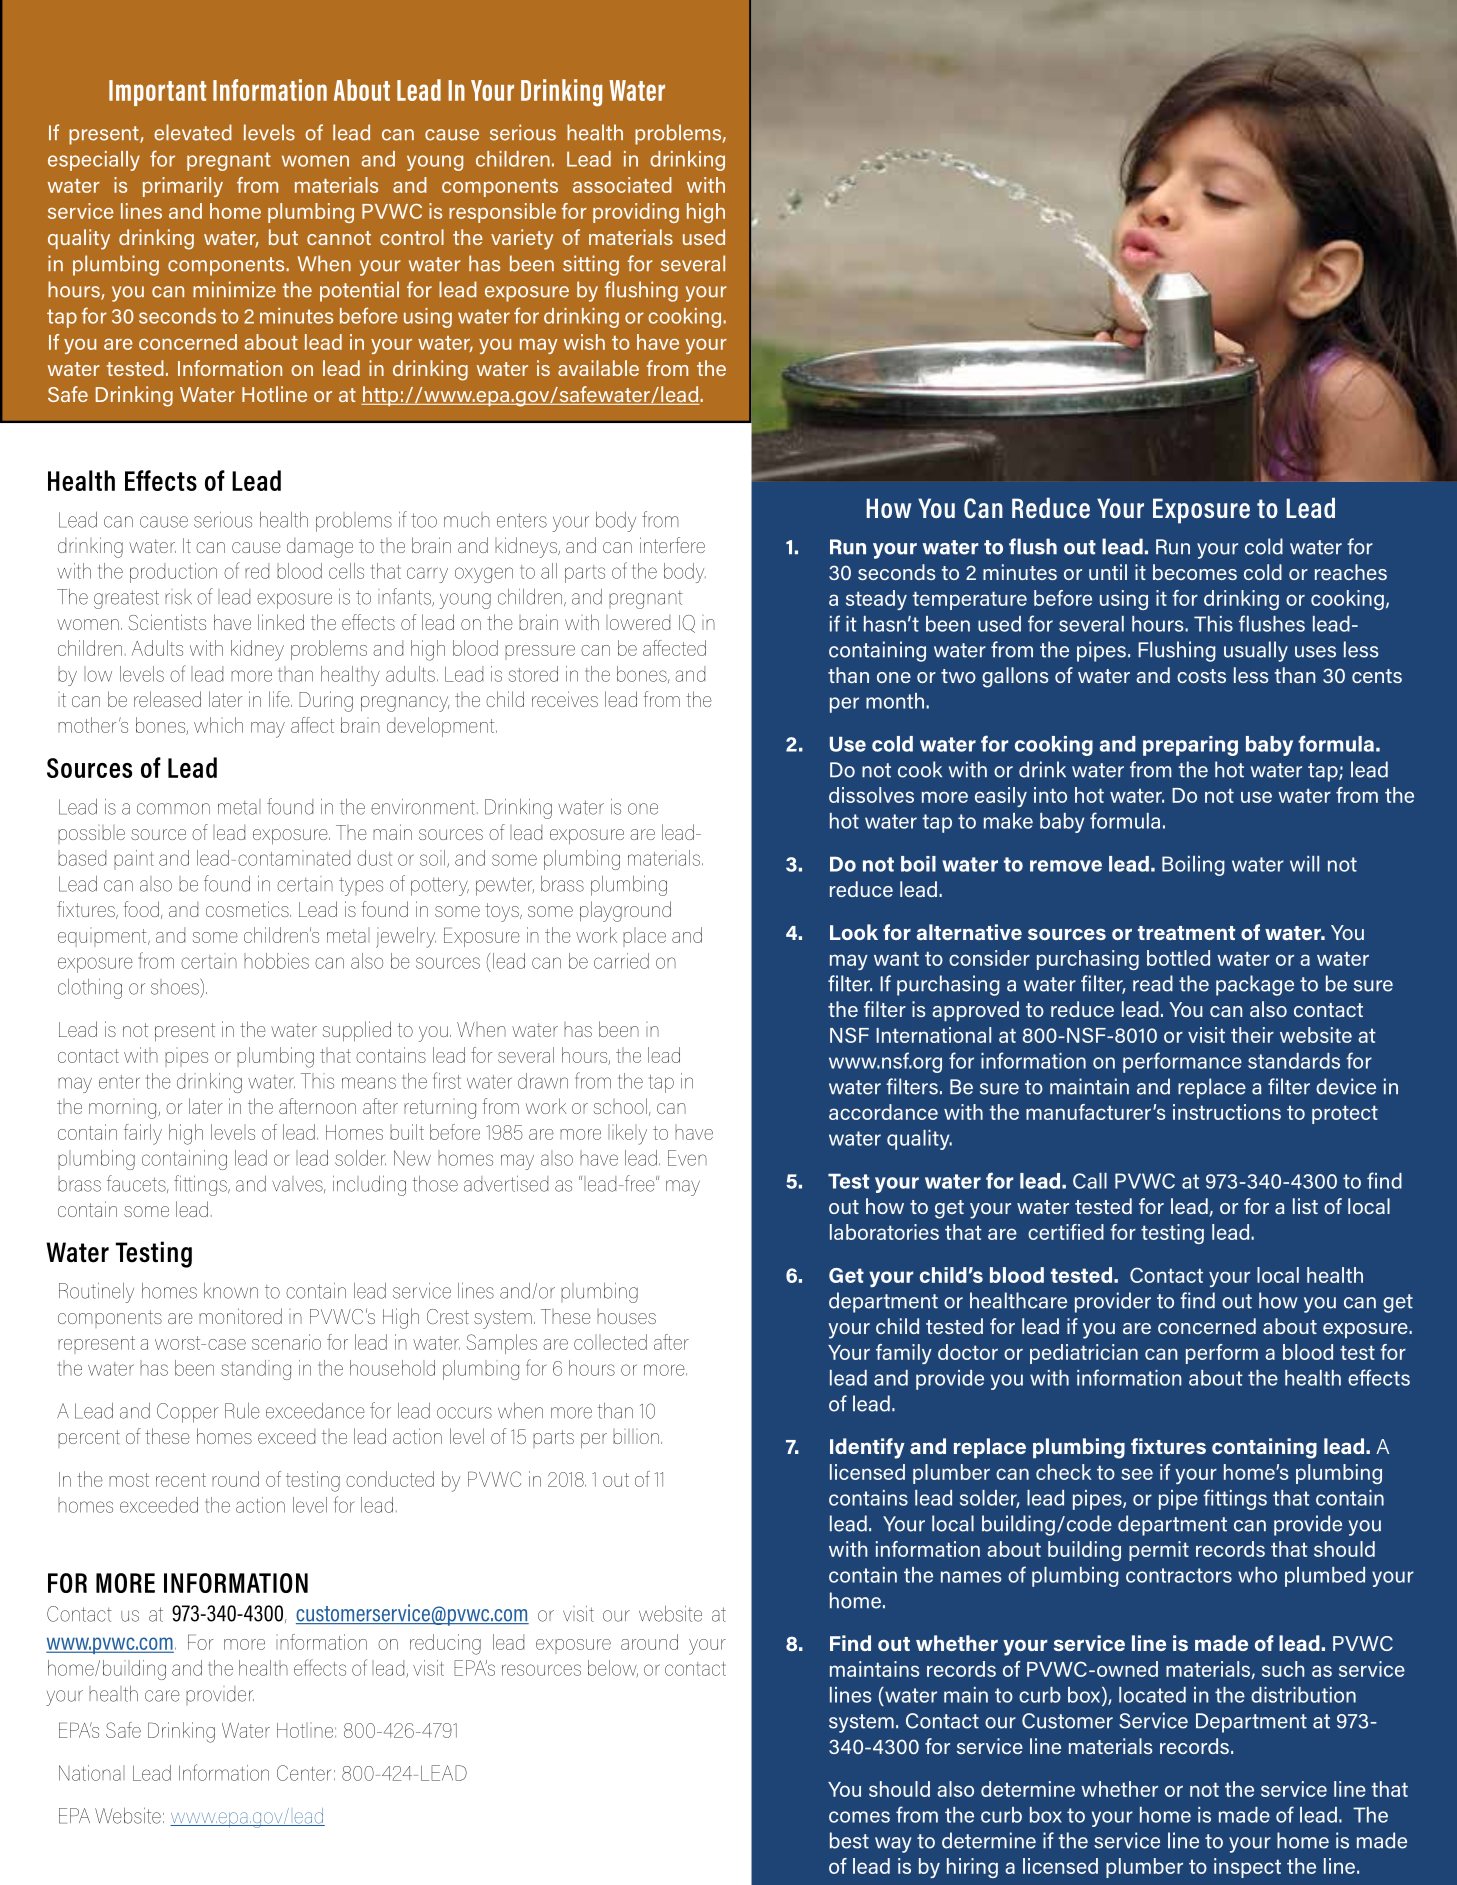 The height and width of the image is (1885, 1457). What do you see at coordinates (1305, 1206) in the image?
I see `list` at bounding box center [1305, 1206].
